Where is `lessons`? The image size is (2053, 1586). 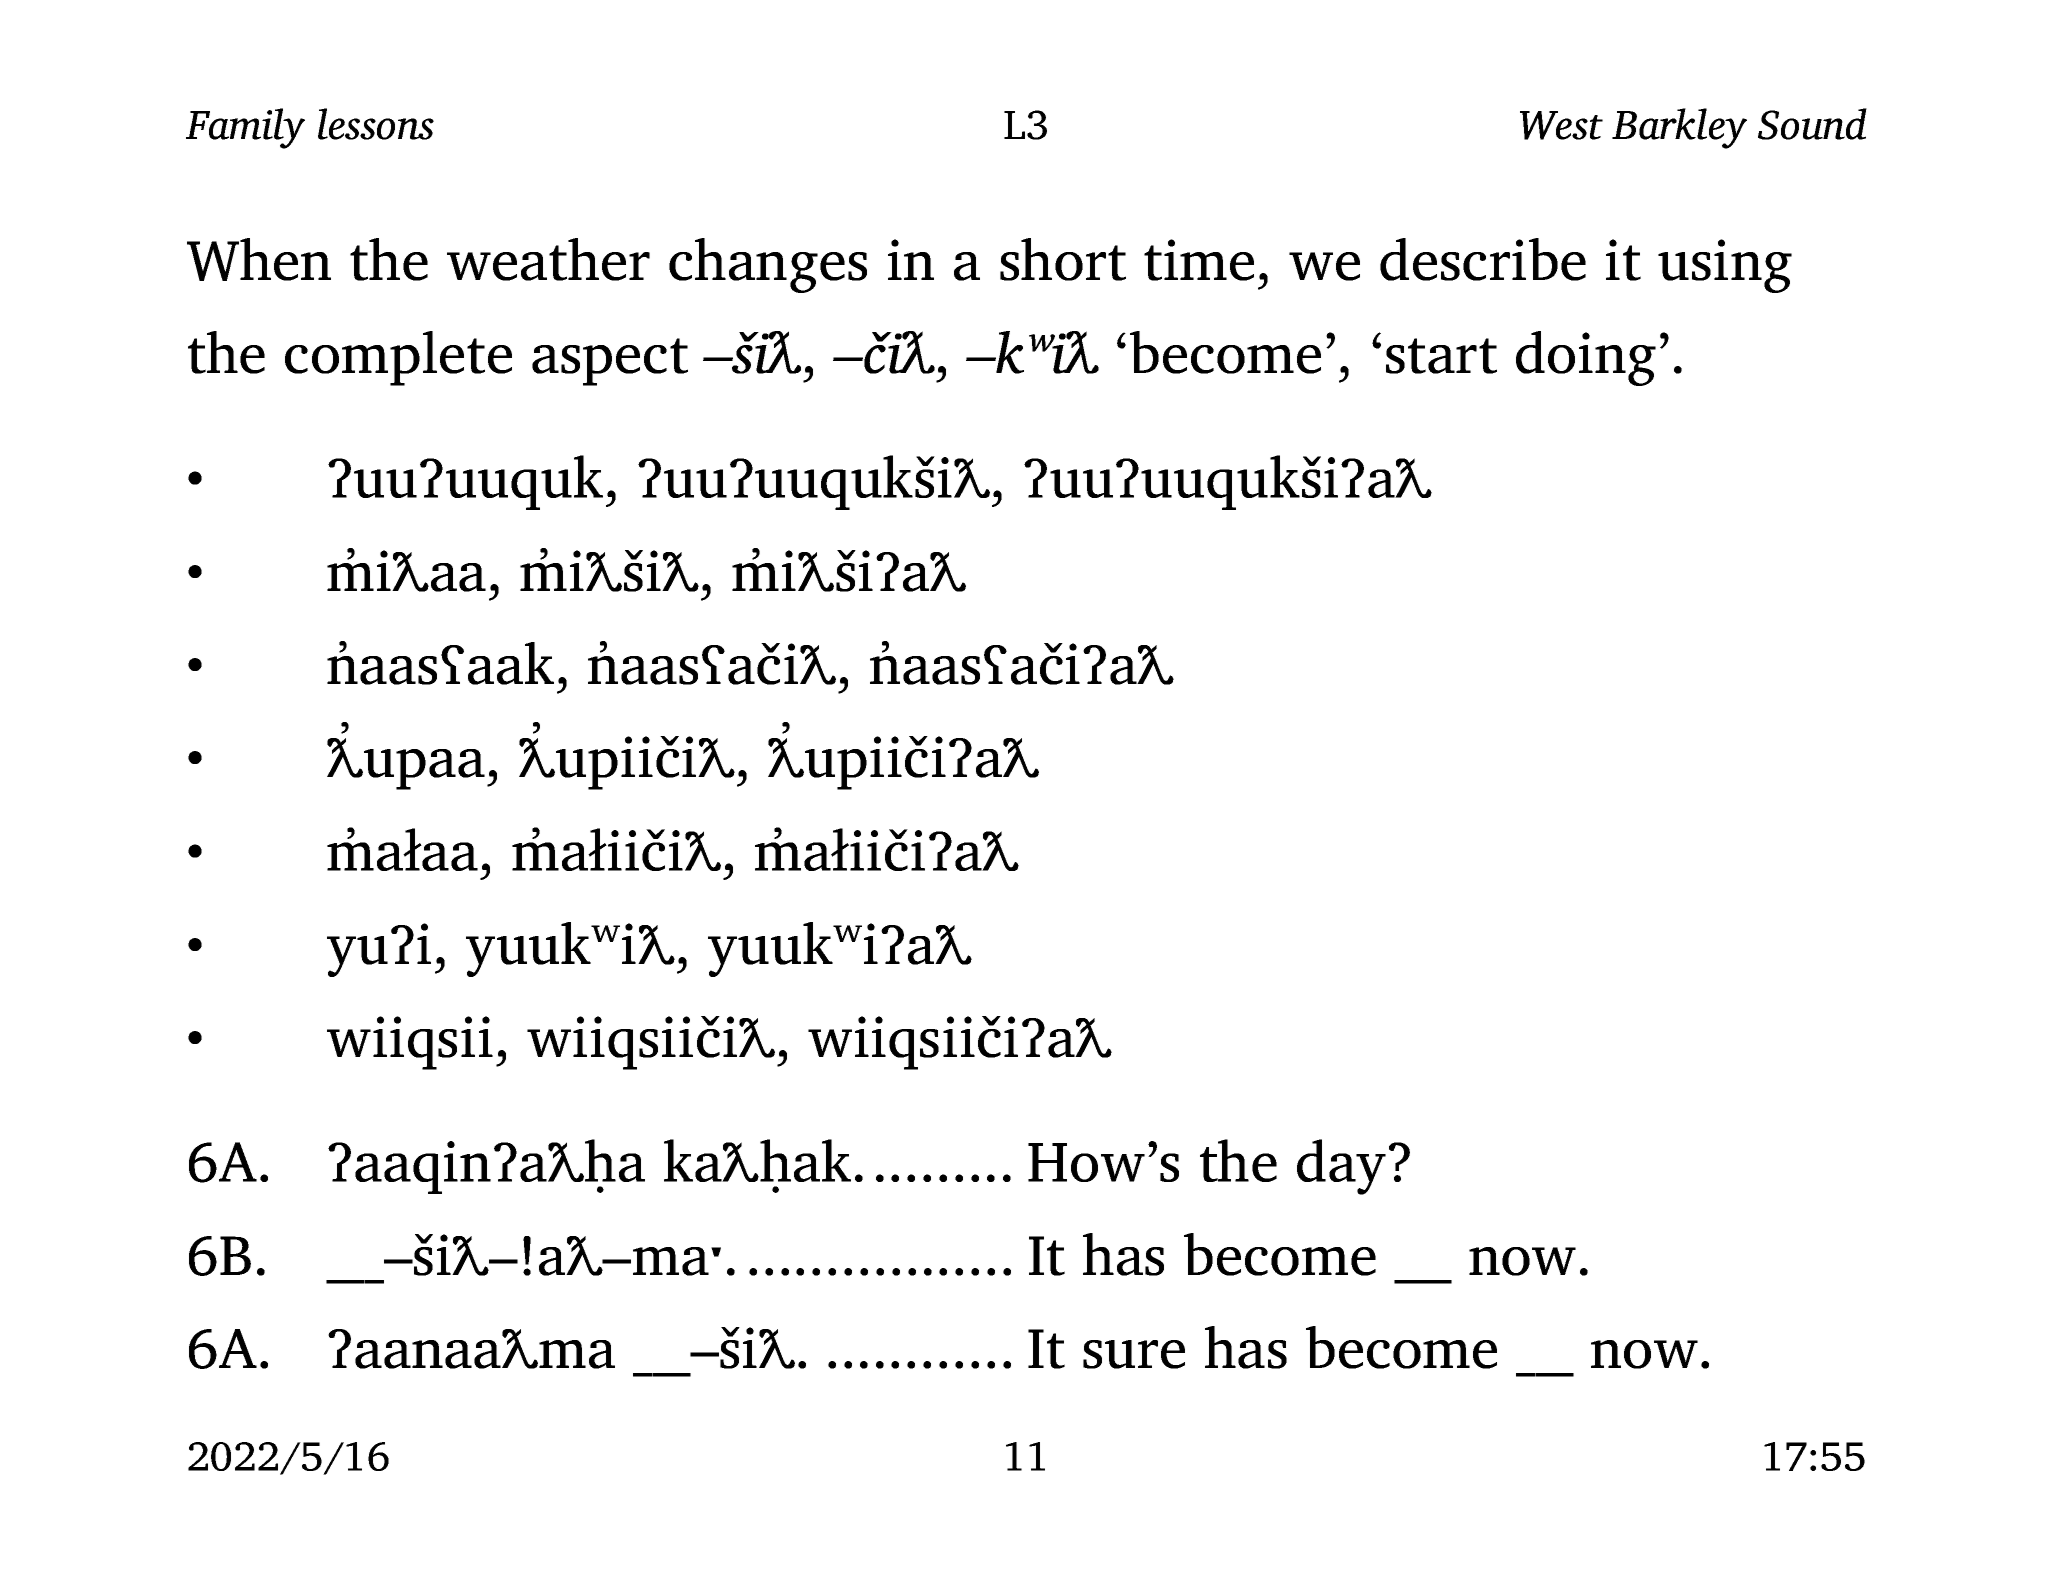 lessons is located at coordinates (376, 124).
